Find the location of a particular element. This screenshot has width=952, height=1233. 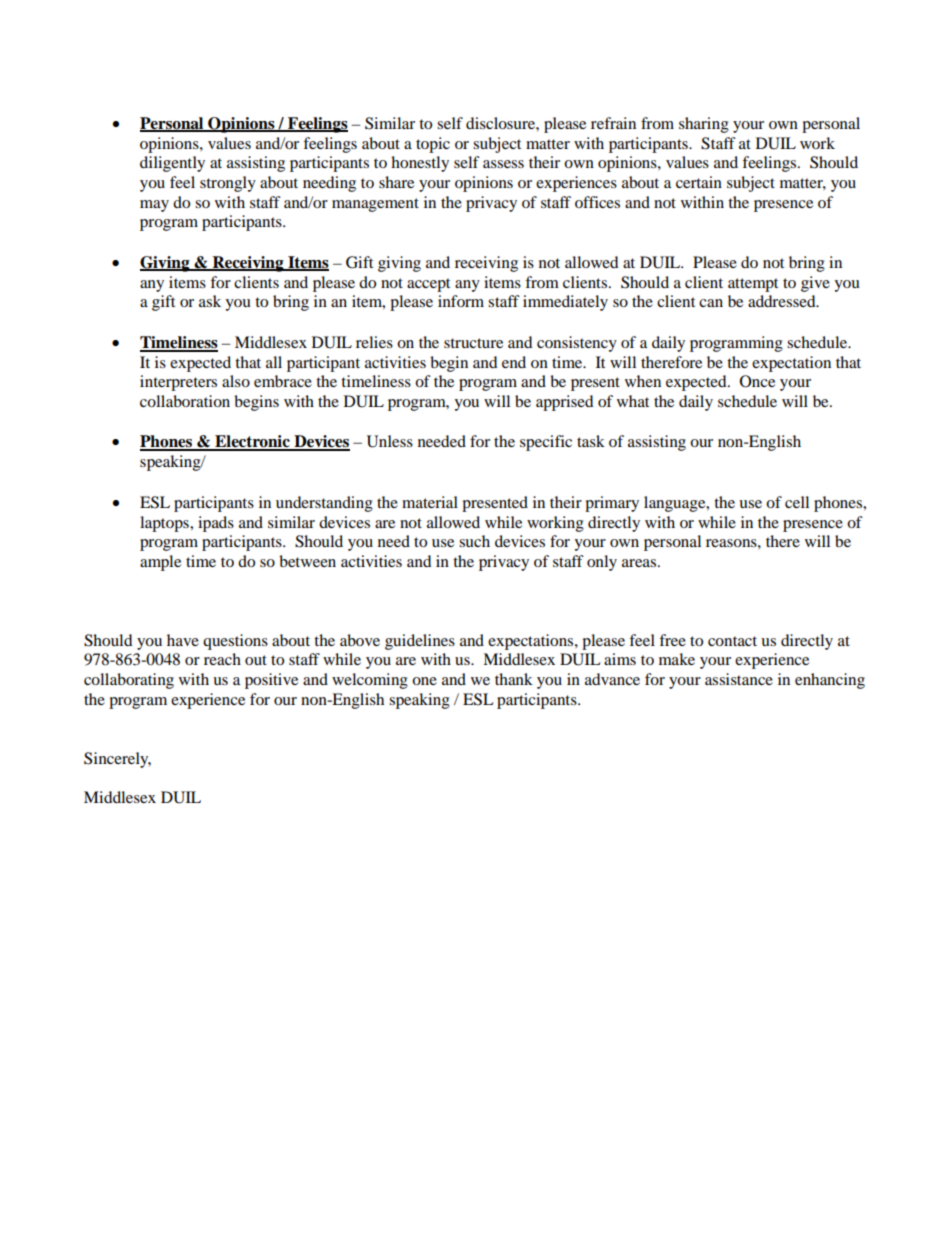

assistance is located at coordinates (739, 679).
